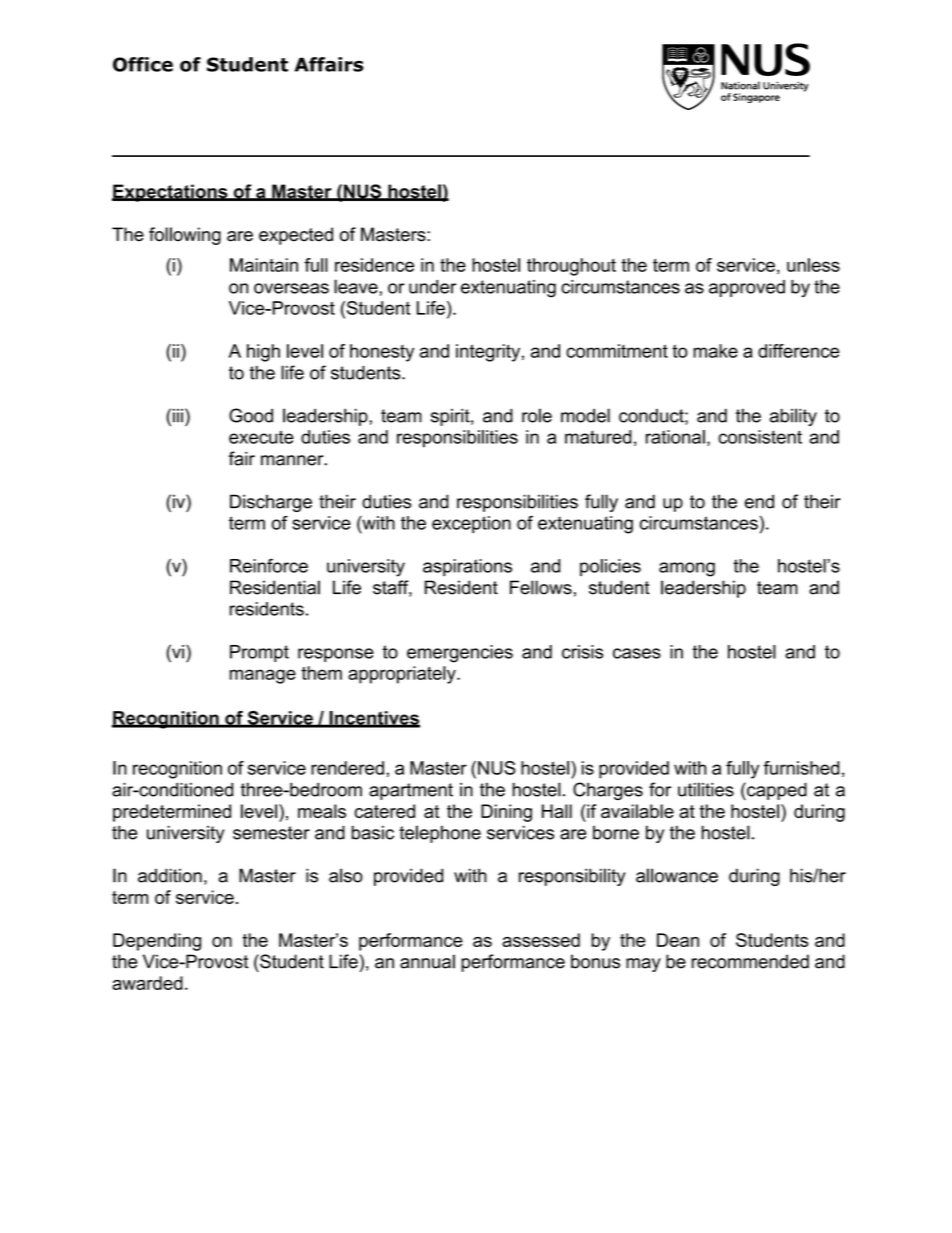 The width and height of the screenshot is (952, 1233). Describe the element at coordinates (750, 961) in the screenshot. I see `recommended` at that location.
